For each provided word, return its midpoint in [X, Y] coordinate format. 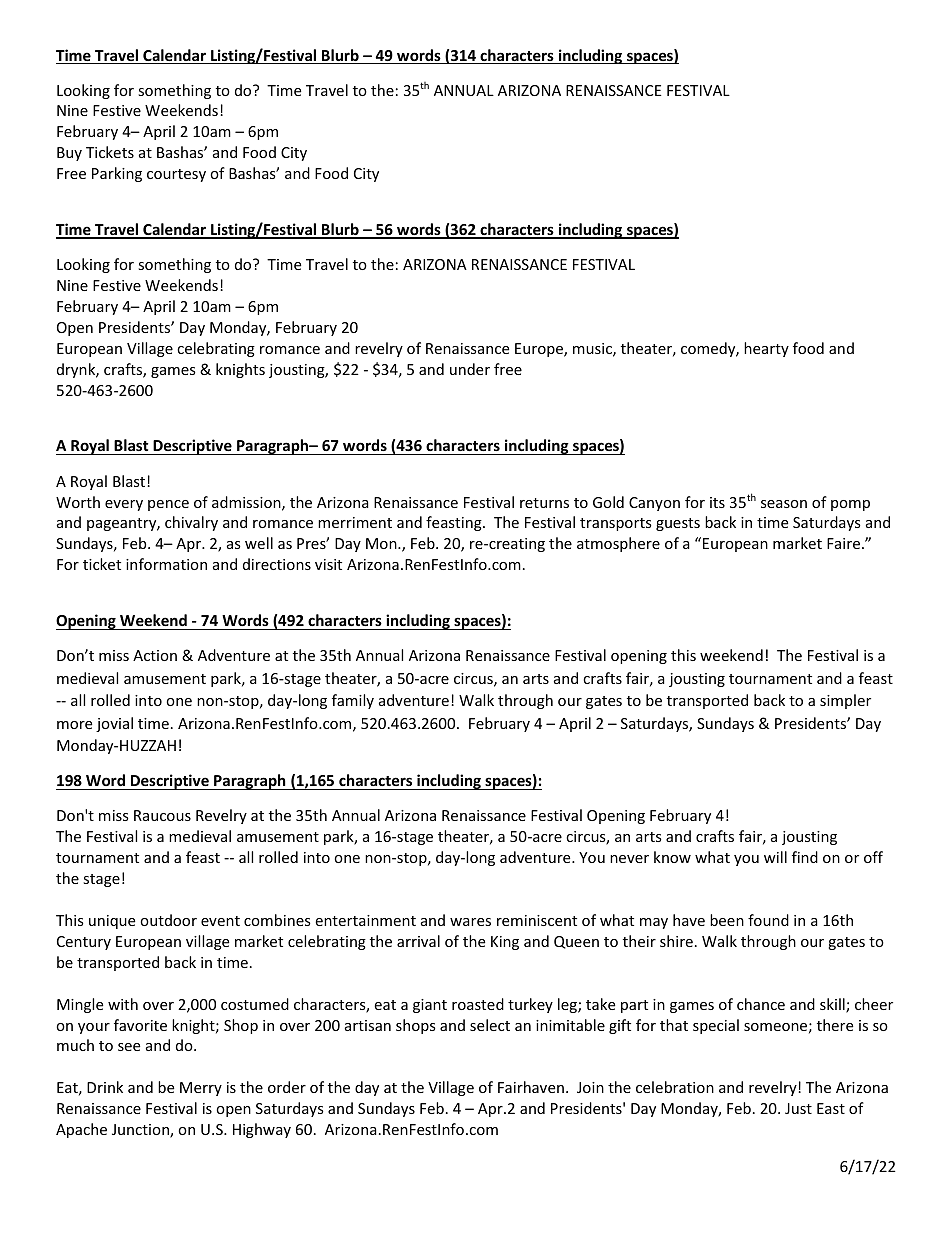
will [775, 857]
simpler [845, 701]
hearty [766, 349]
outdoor [168, 920]
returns [544, 503]
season [784, 504]
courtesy [176, 175]
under [470, 369]
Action [155, 655]
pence [168, 505]
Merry [201, 1089]
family [353, 701]
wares [470, 922]
